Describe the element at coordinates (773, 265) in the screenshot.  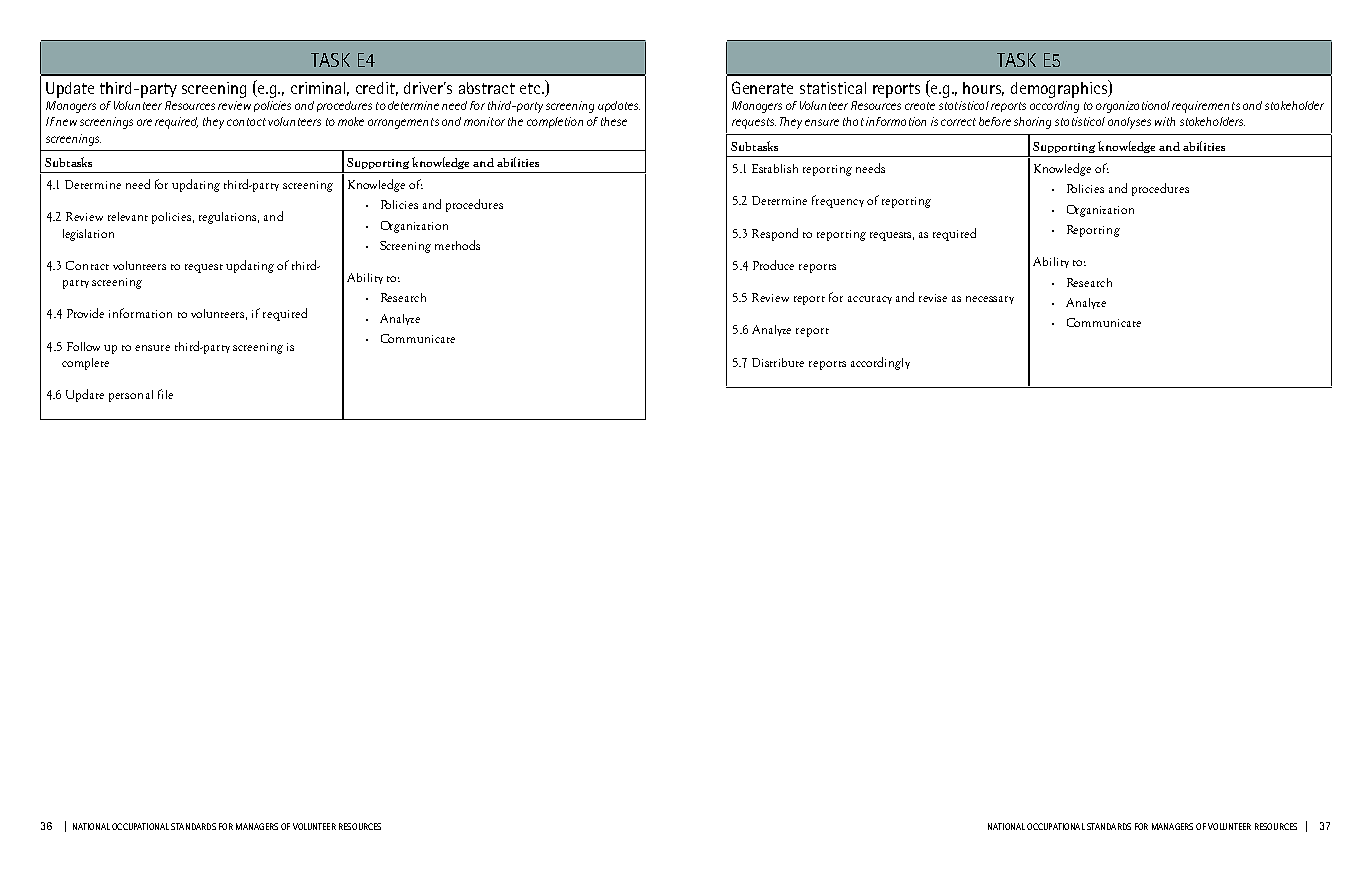
I see `Produce` at that location.
